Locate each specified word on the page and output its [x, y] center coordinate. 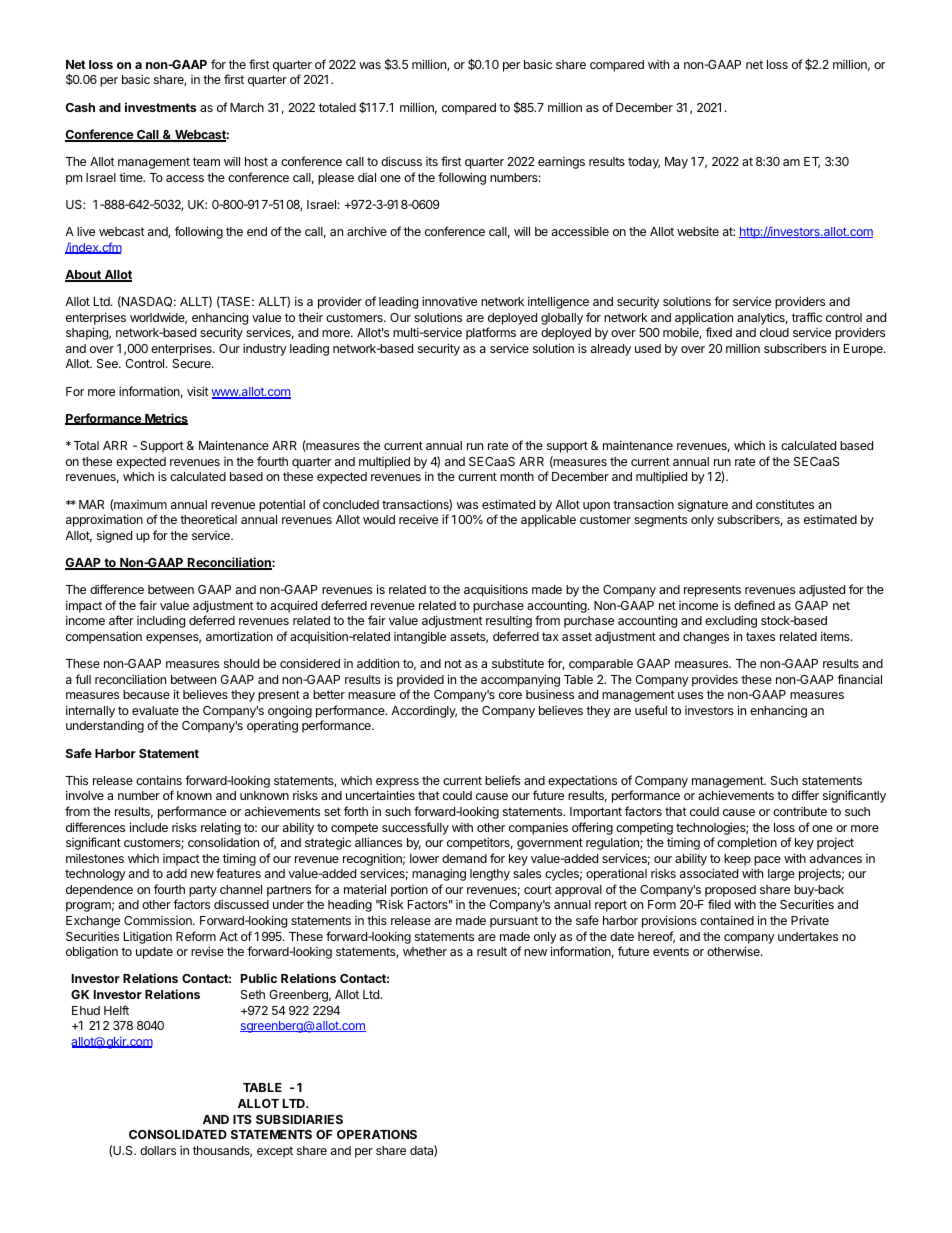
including [161, 621]
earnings [561, 163]
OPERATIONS [377, 1134]
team [206, 161]
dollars [158, 1150]
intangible [420, 637]
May [676, 163]
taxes [760, 636]
